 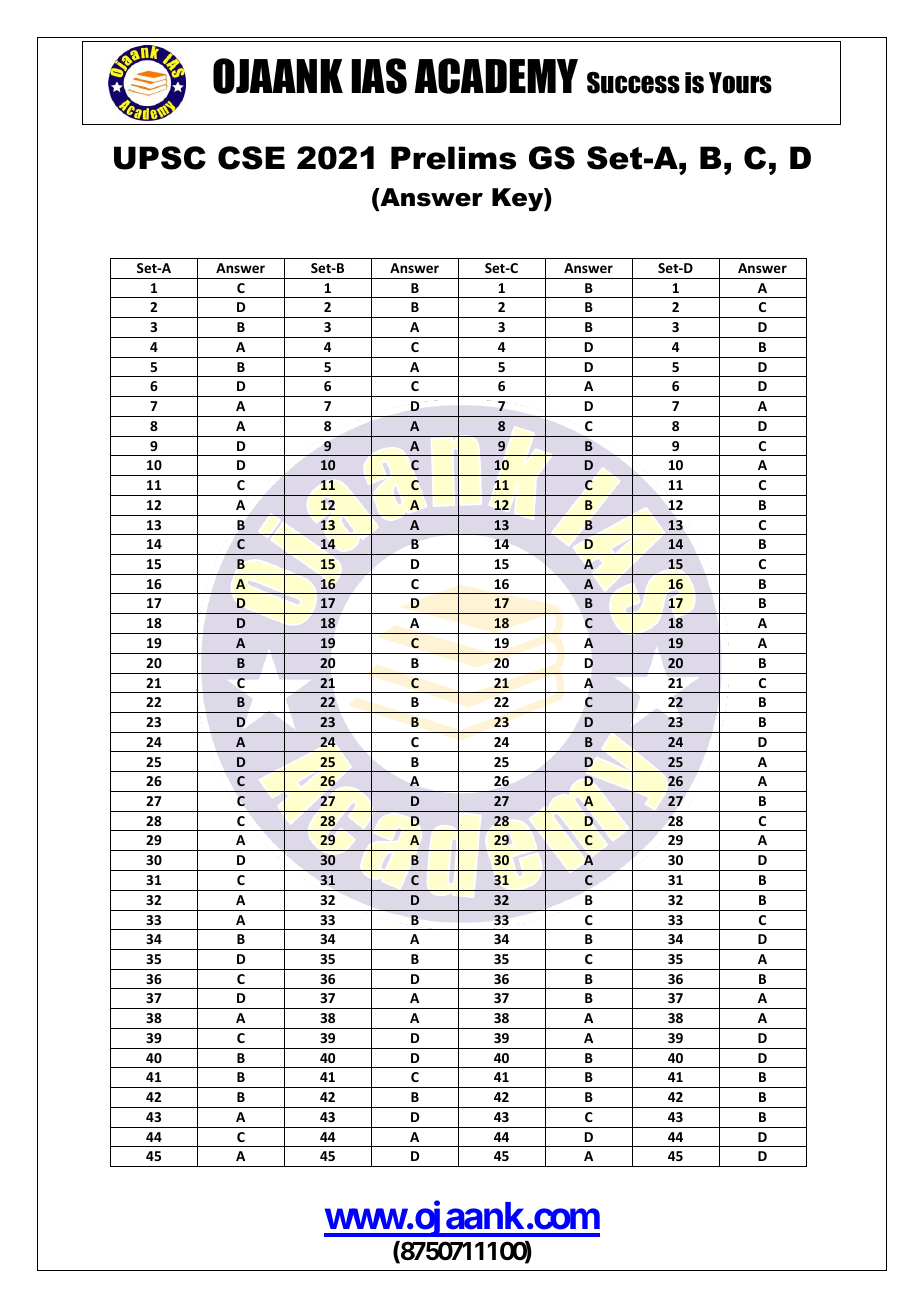 I want to click on Prelims, so click(x=453, y=158).
